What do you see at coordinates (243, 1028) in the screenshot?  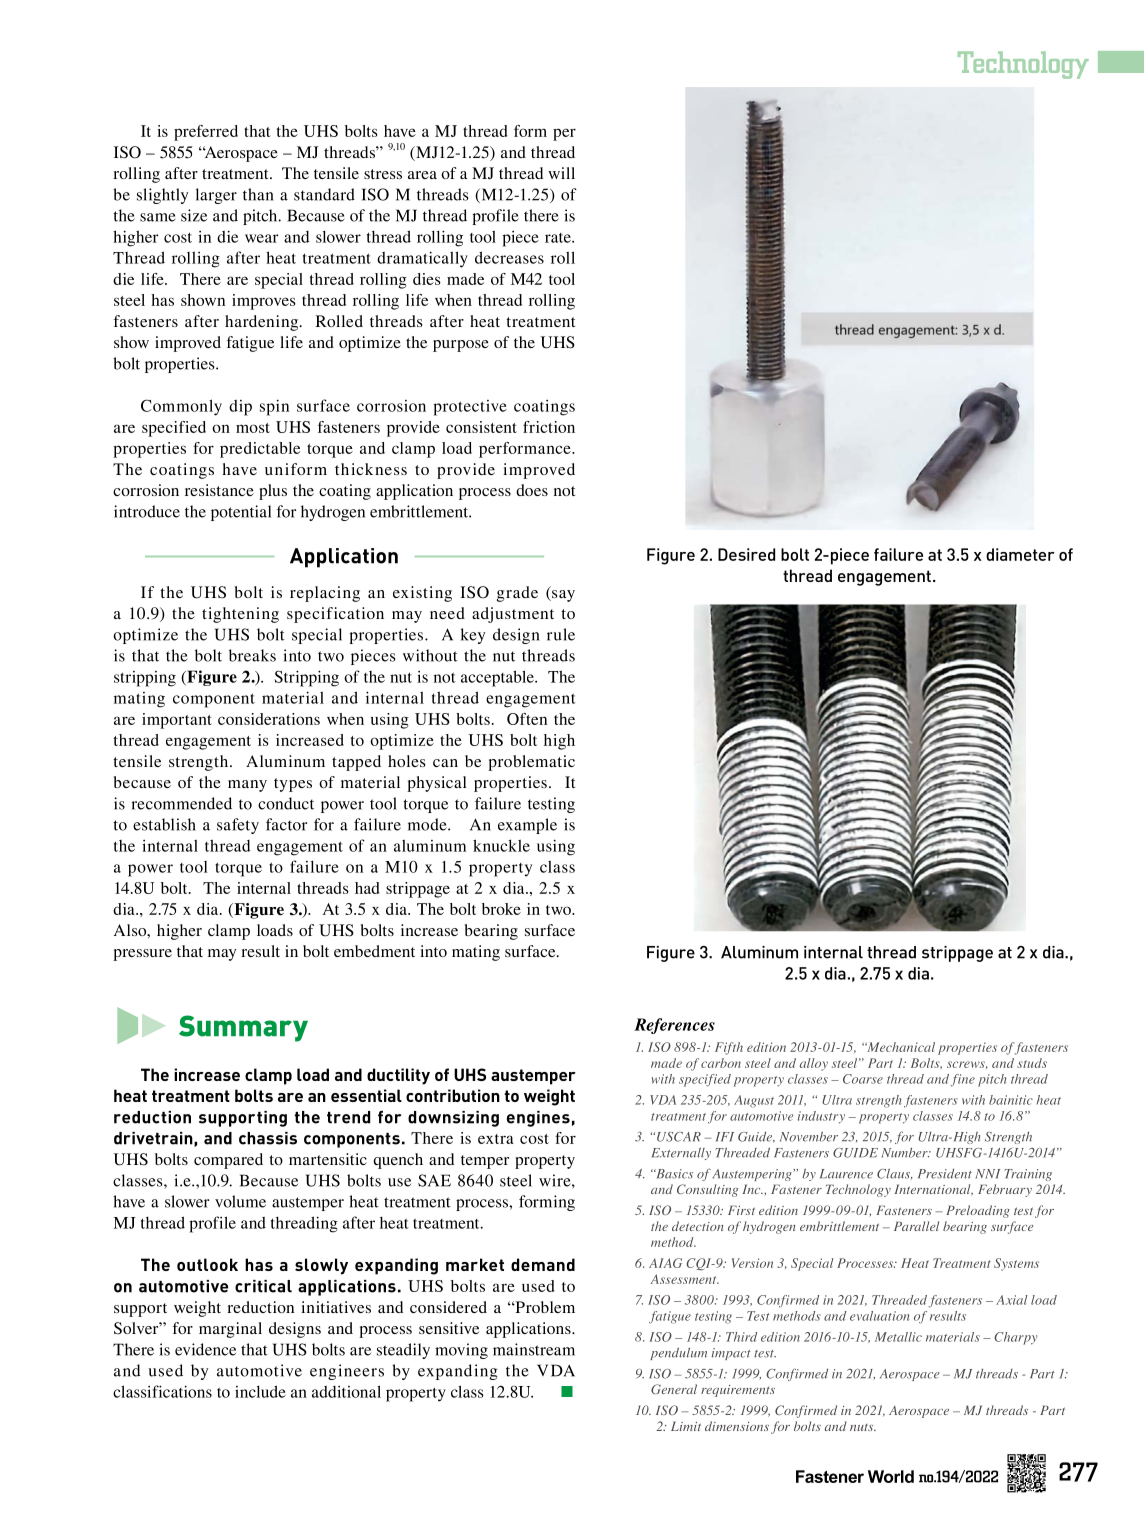 I see `Summary` at bounding box center [243, 1028].
